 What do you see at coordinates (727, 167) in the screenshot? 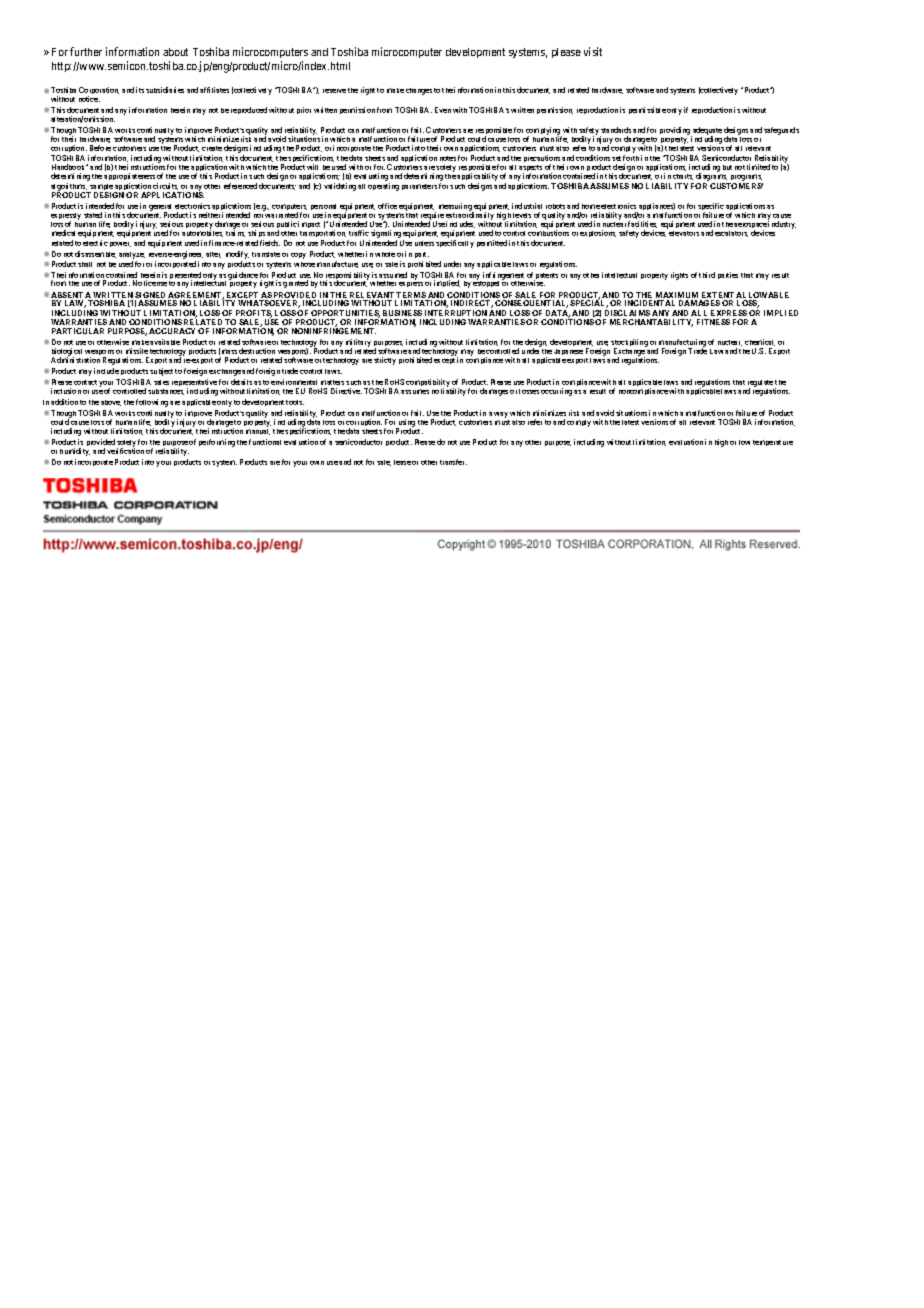
I see `but` at bounding box center [727, 167].
